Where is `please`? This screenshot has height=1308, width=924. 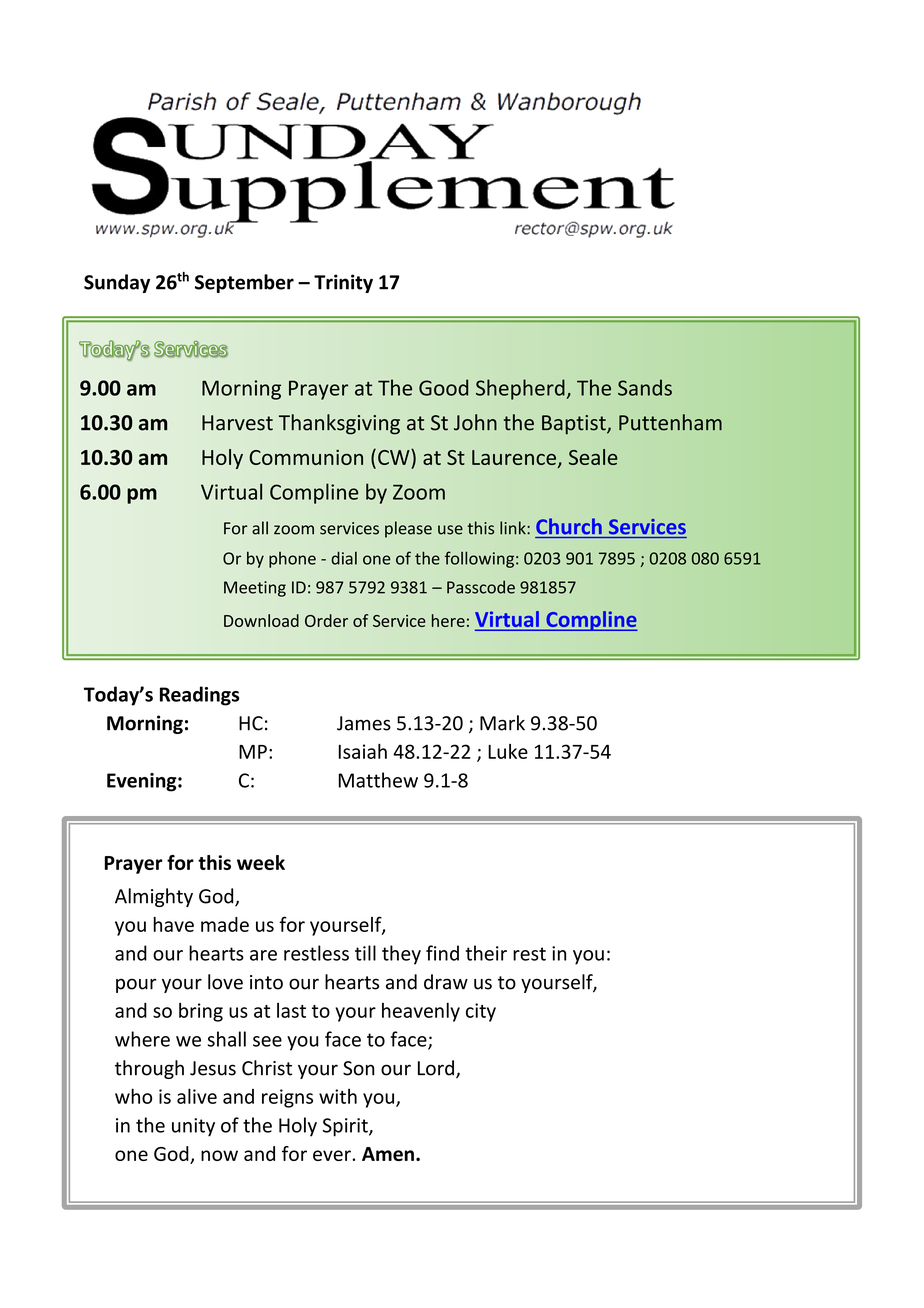 please is located at coordinates (408, 529).
